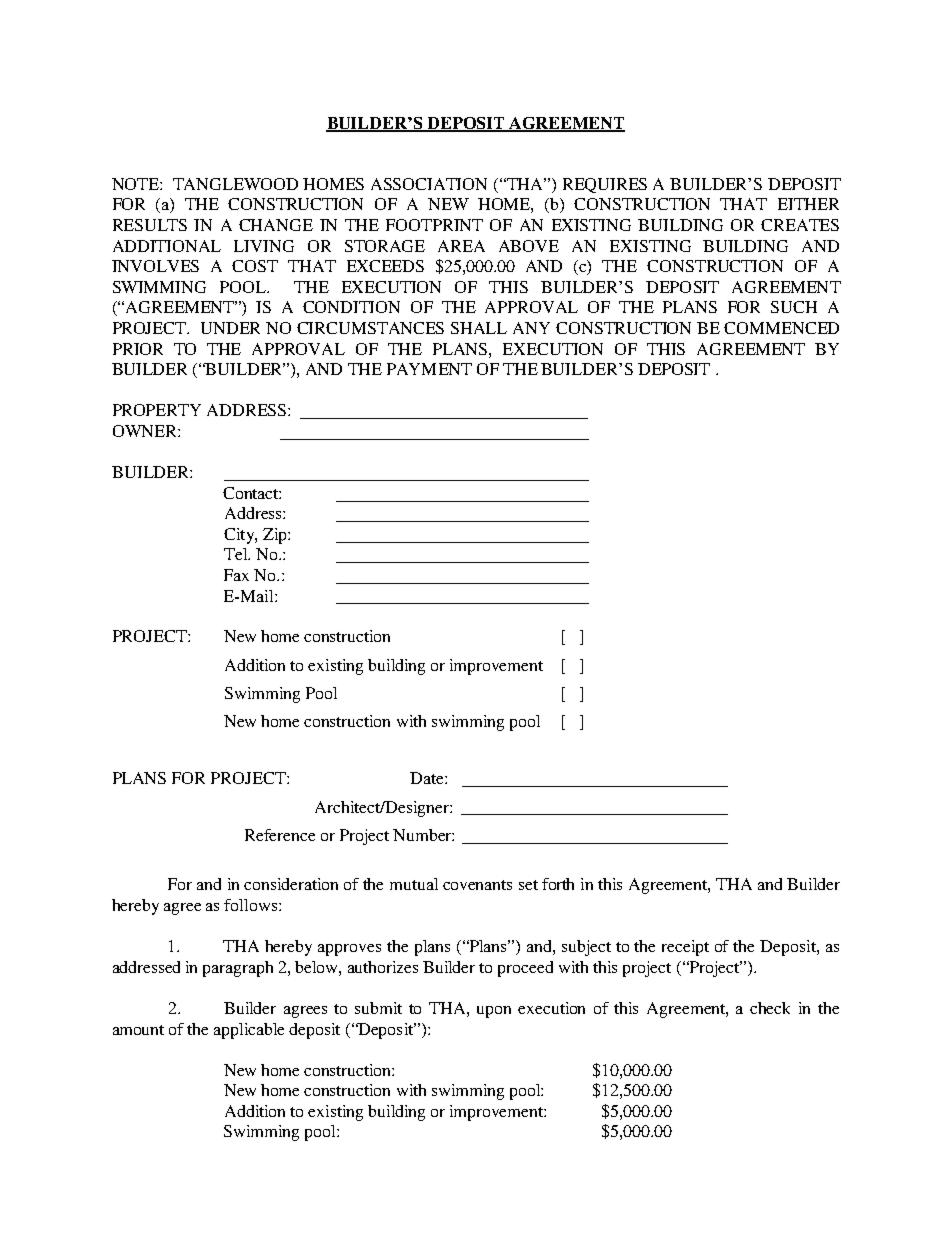  I want to click on TANGLEWOOD, so click(235, 184).
